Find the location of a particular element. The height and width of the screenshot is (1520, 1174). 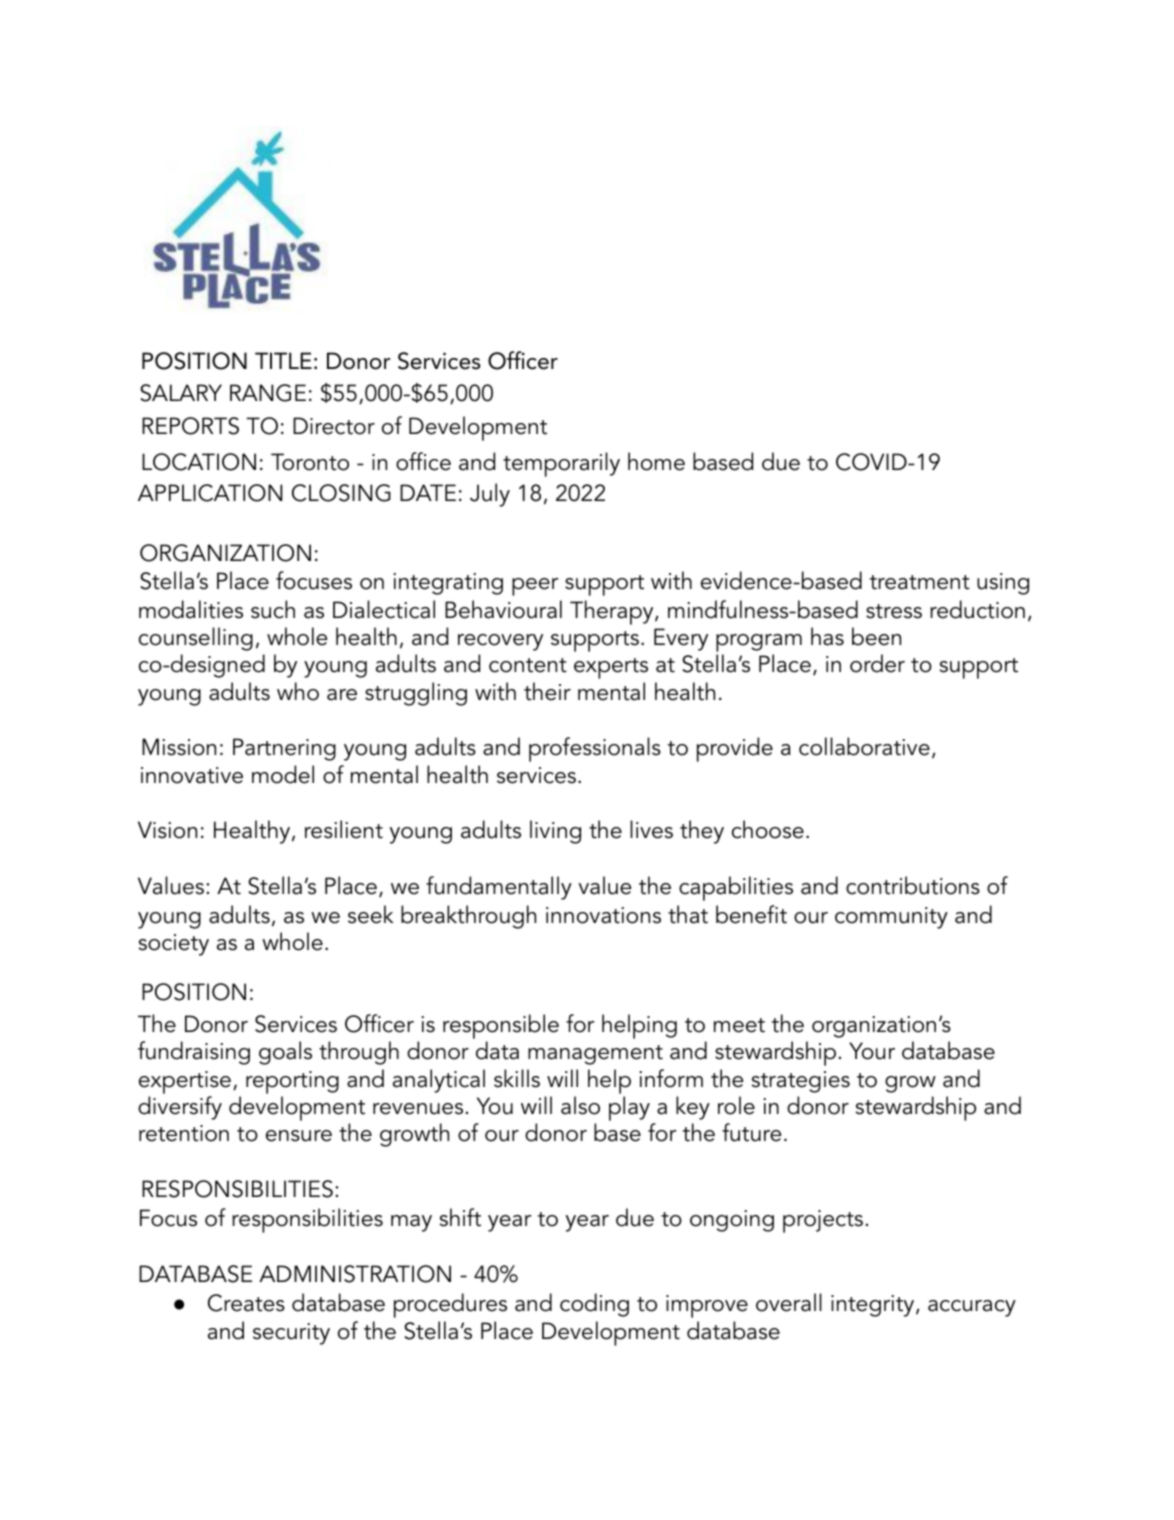

Therapy is located at coordinates (613, 612).
